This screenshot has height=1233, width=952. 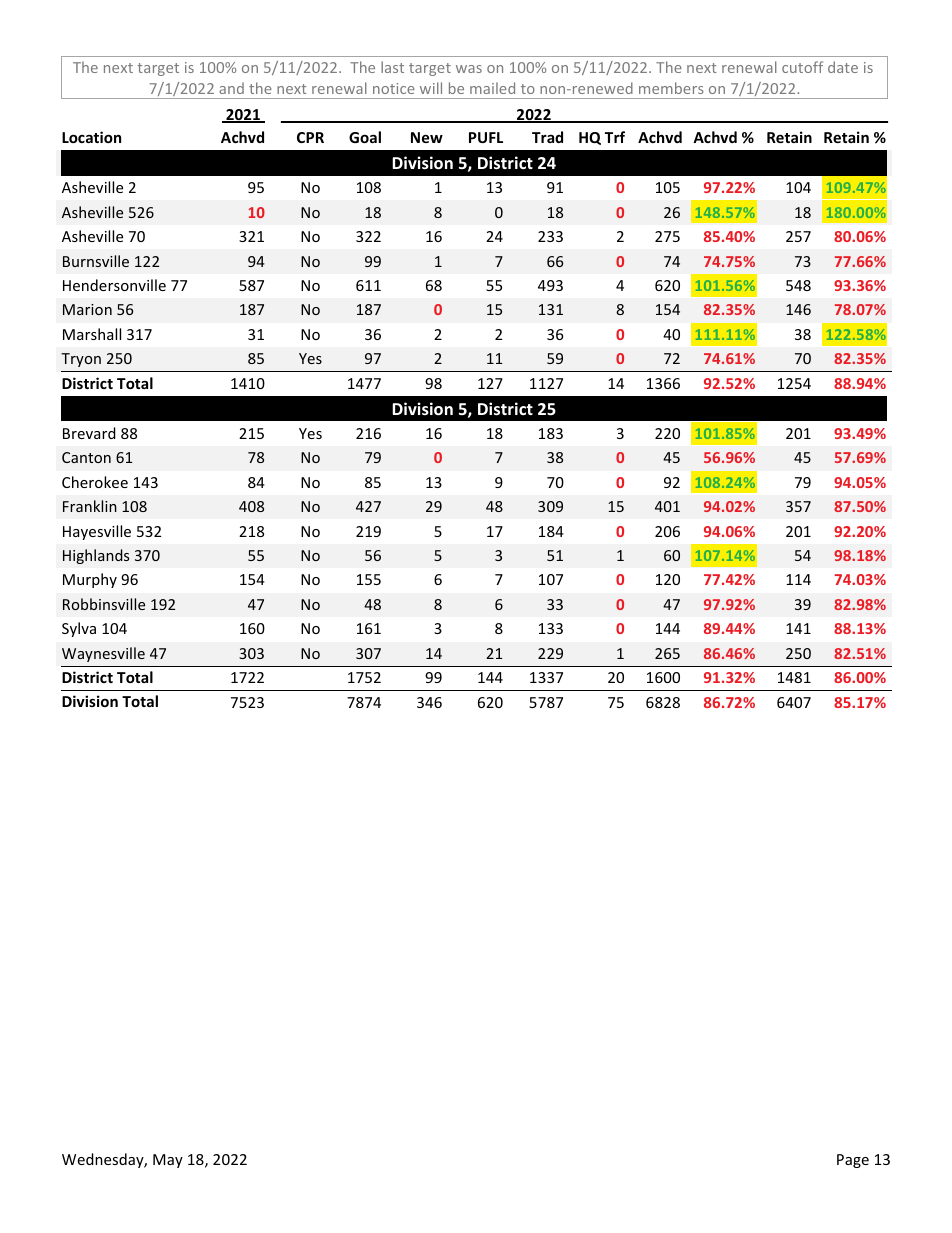 I want to click on Location, so click(x=91, y=137).
